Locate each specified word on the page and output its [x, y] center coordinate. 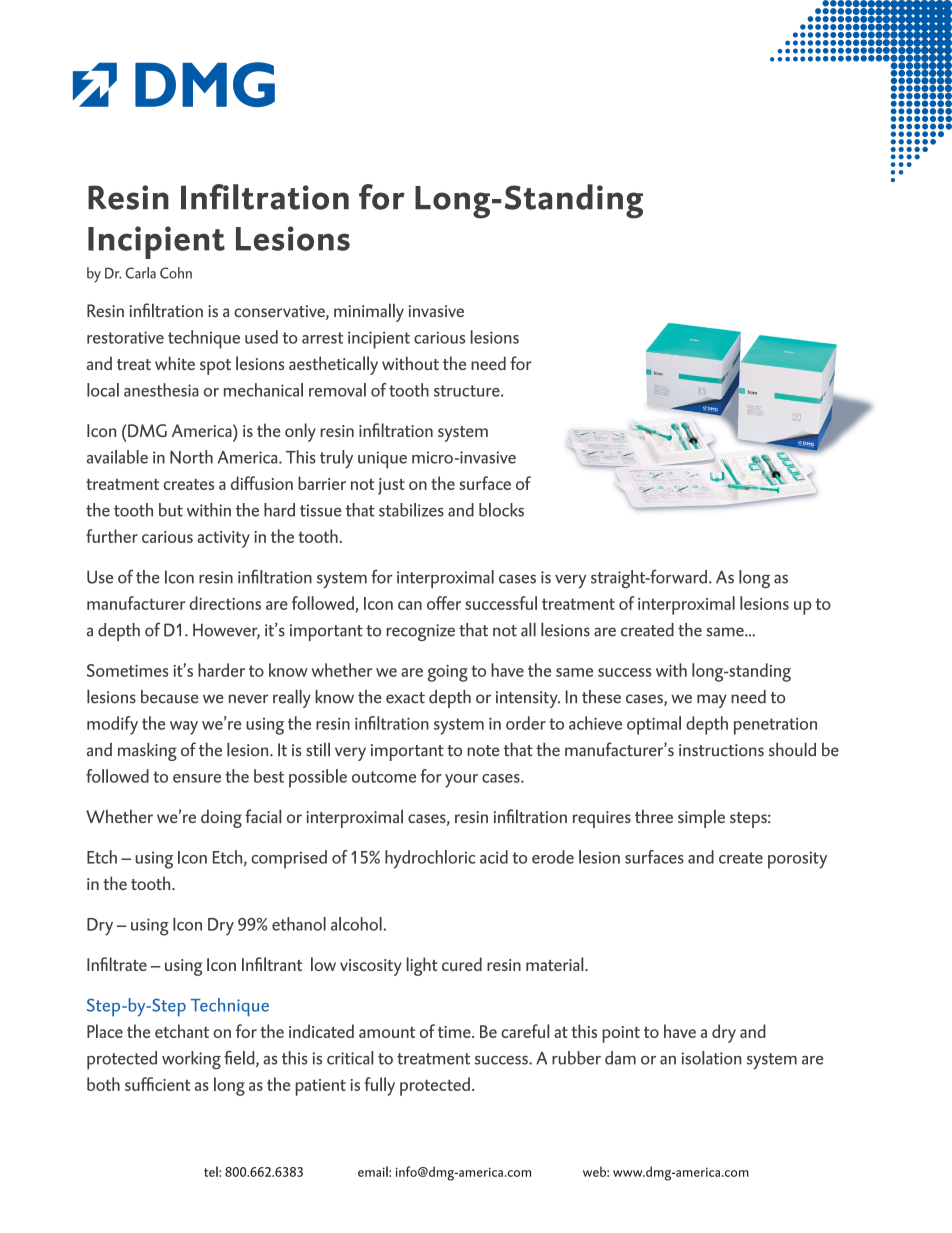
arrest [322, 338]
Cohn [176, 273]
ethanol [299, 924]
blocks [501, 510]
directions [225, 603]
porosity [797, 860]
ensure [197, 778]
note [483, 751]
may [712, 701]
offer [444, 603]
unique [382, 460]
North [191, 457]
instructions [721, 750]
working [191, 1060]
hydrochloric [430, 859]
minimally [369, 313]
